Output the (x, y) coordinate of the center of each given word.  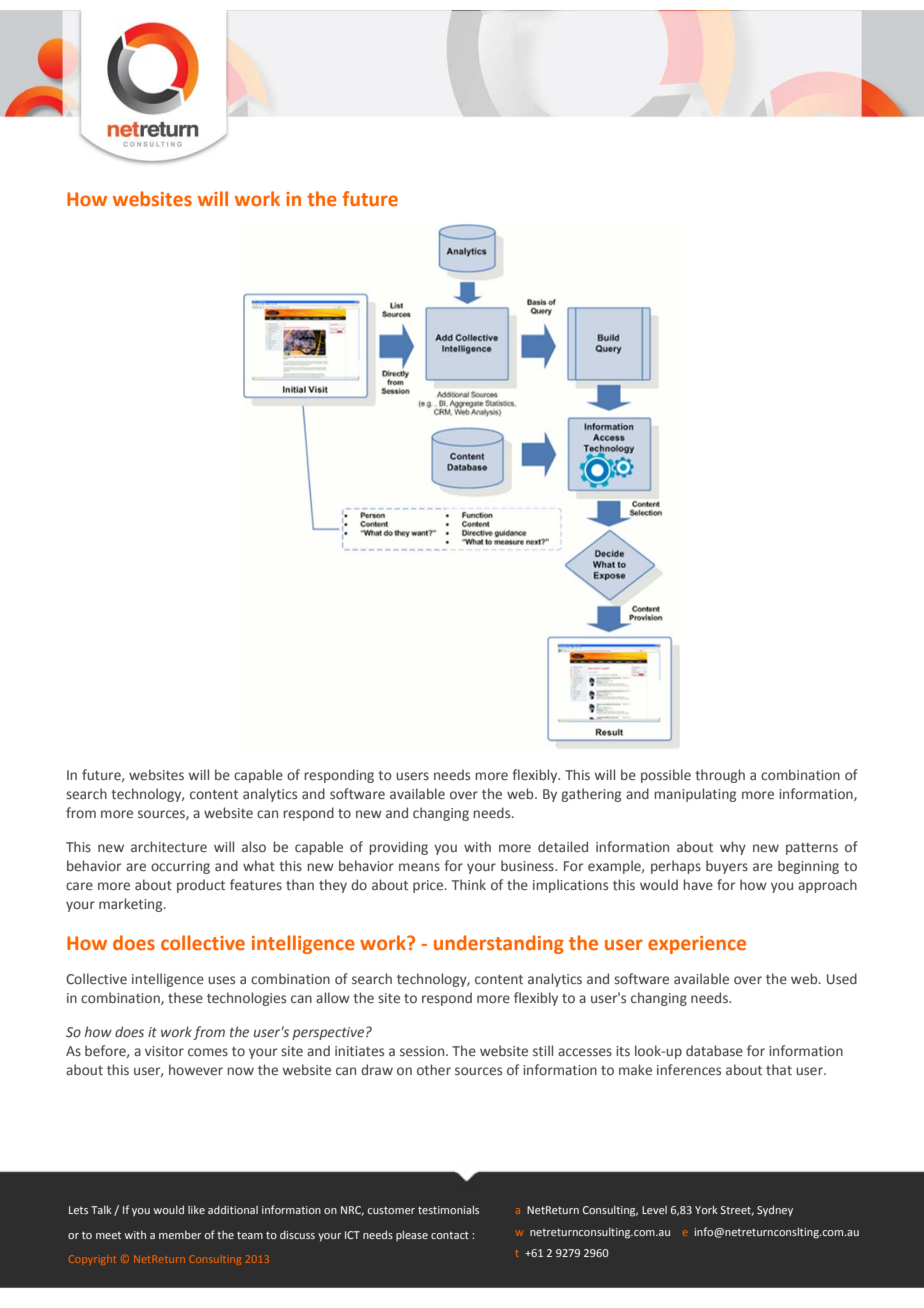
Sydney (775, 1211)
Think (469, 884)
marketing (132, 905)
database (714, 1050)
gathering (591, 795)
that (779, 1069)
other (434, 1069)
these (185, 997)
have (698, 884)
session (423, 1051)
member (180, 1235)
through (720, 776)
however (196, 1069)
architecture (169, 846)
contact (450, 1235)
